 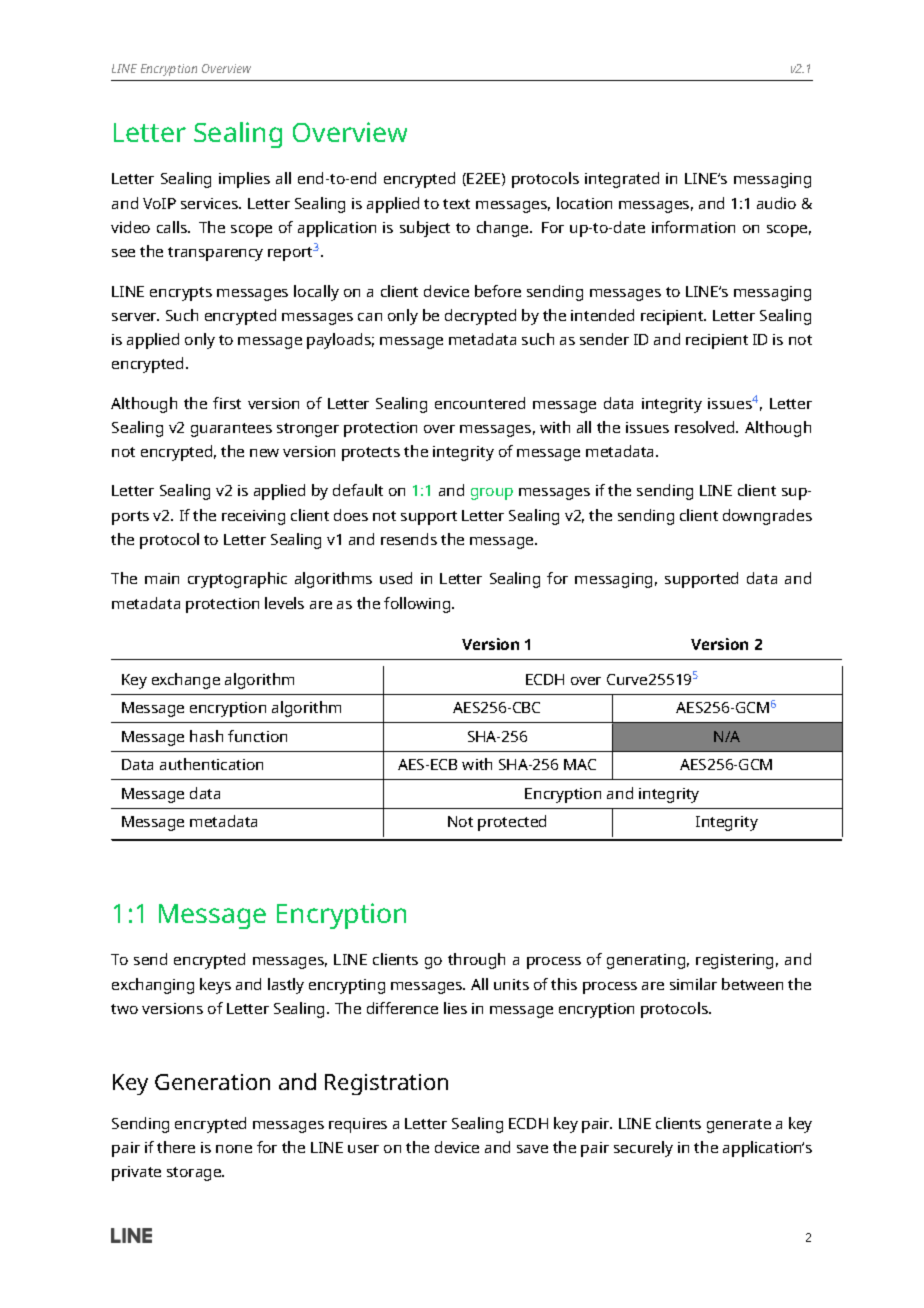 What do you see at coordinates (739, 1126) in the image?
I see `generate` at bounding box center [739, 1126].
